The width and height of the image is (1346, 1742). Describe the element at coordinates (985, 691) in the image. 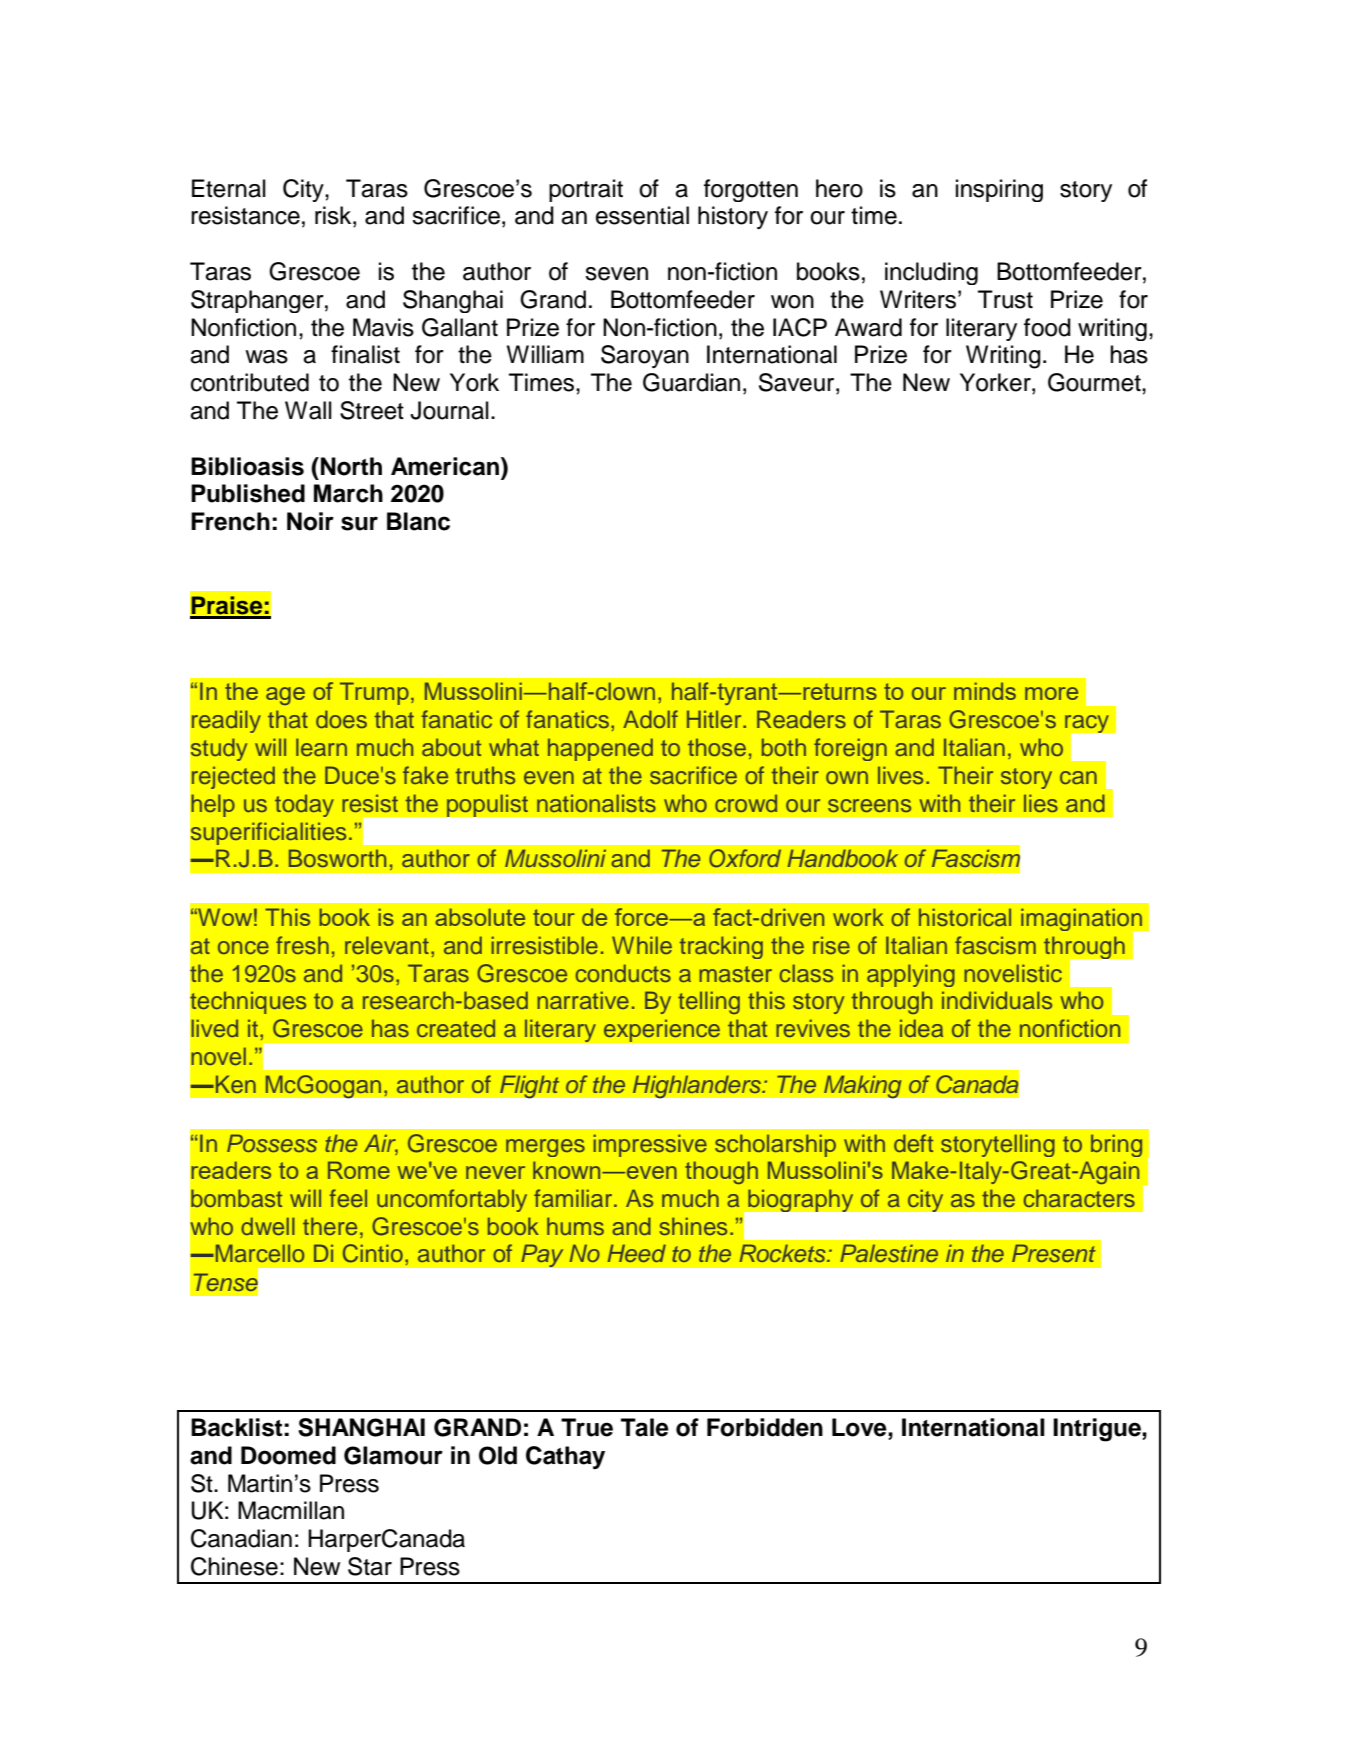

I see `minds` at that location.
